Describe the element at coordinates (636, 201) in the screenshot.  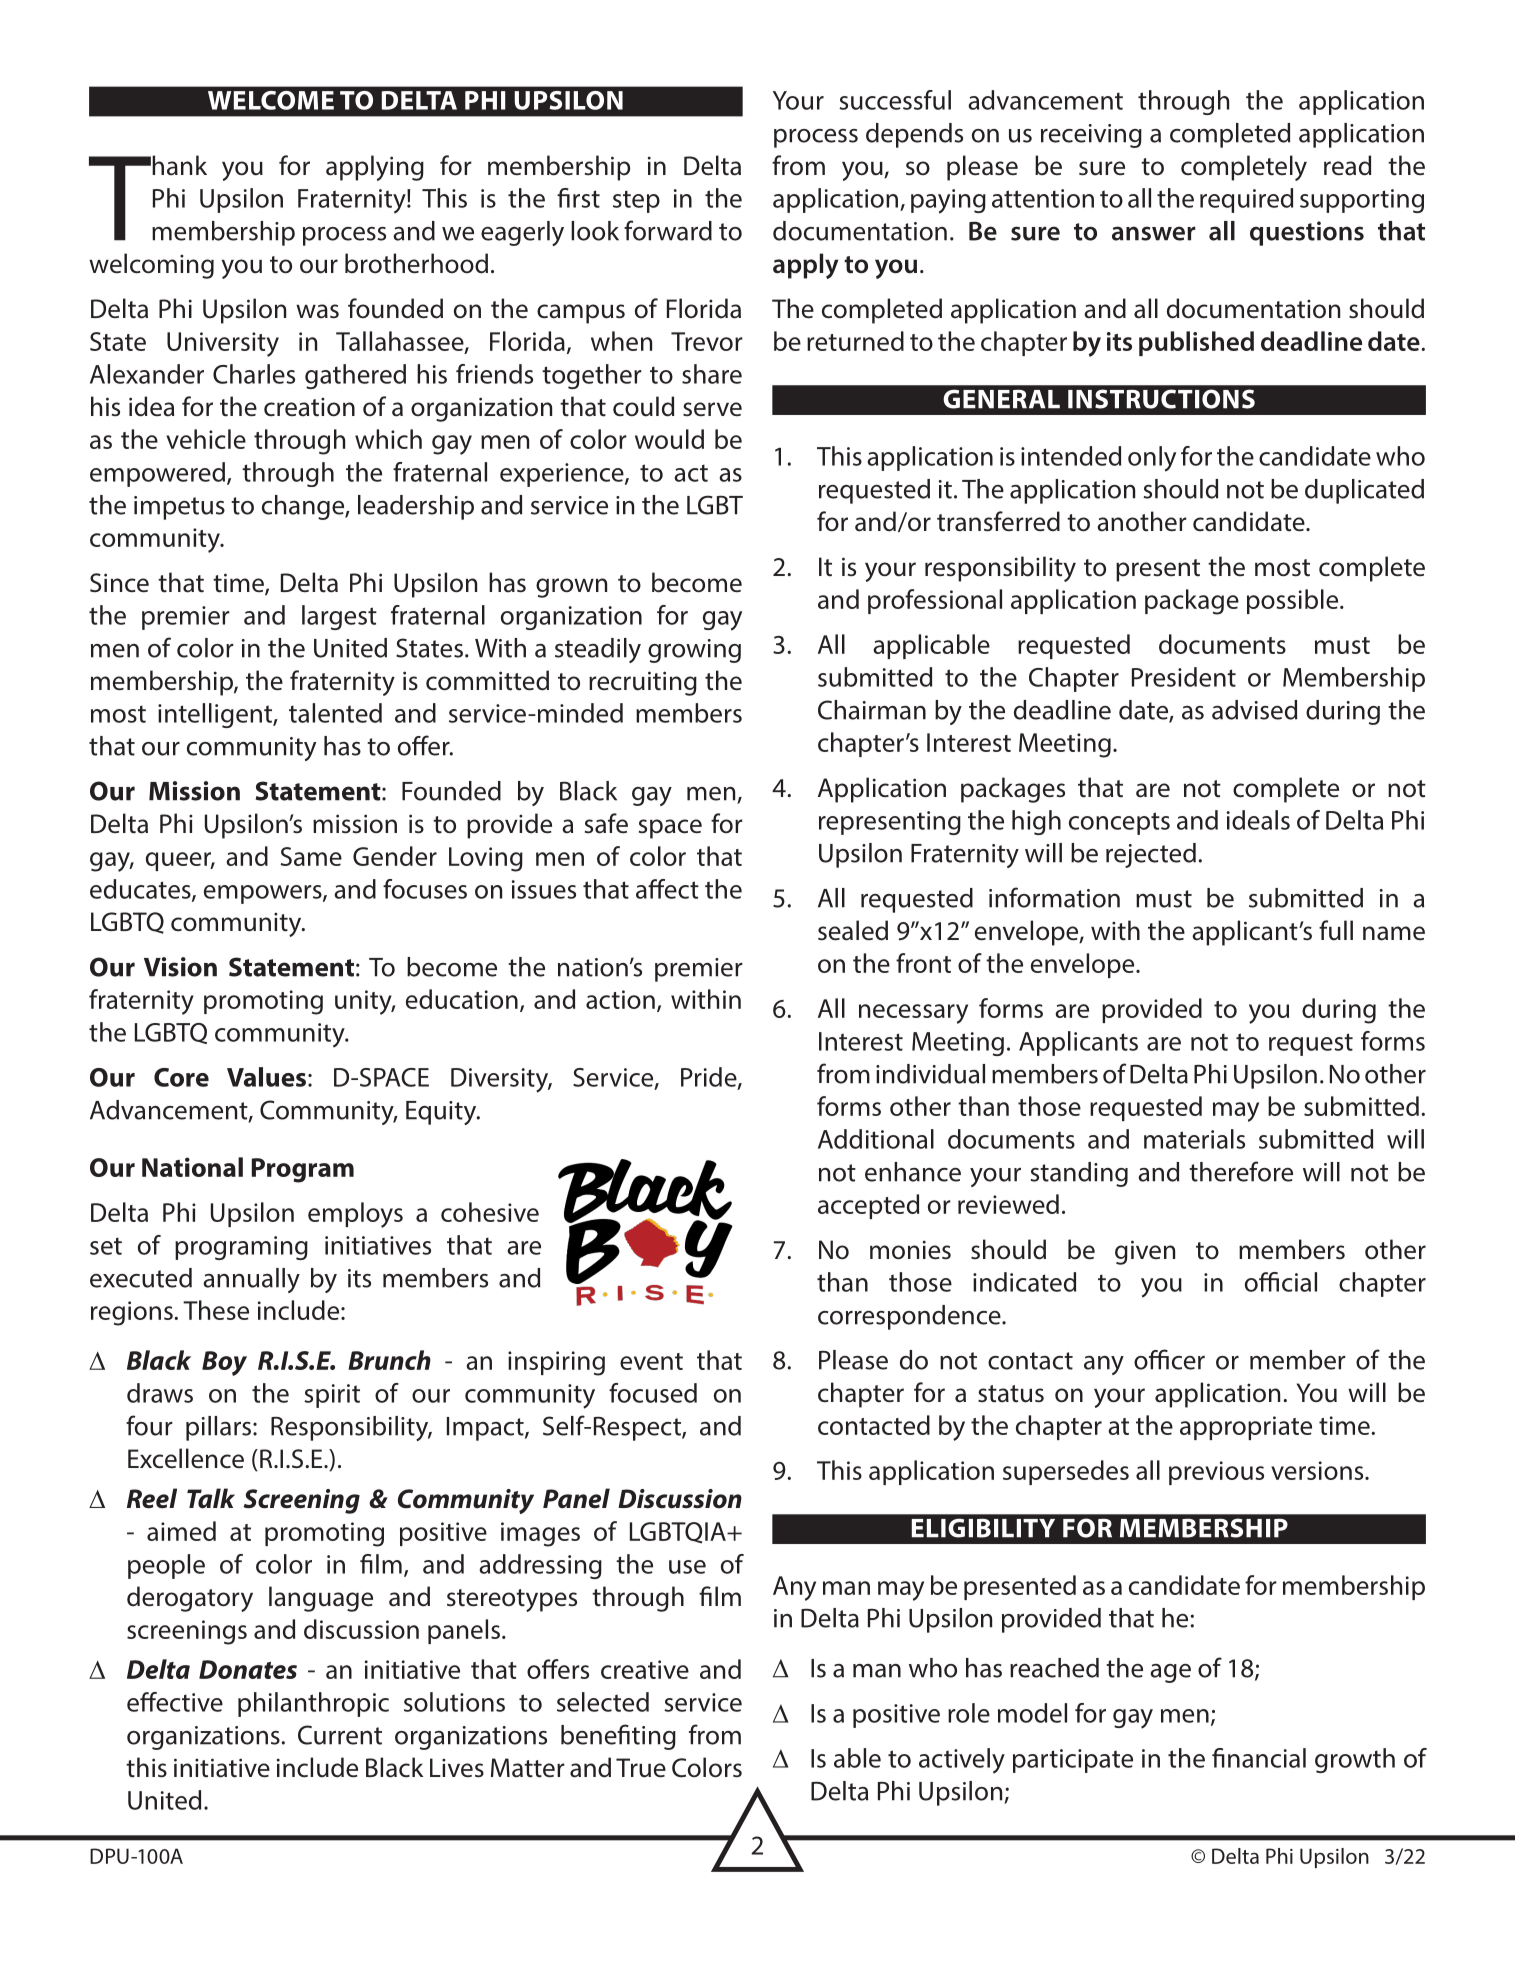
I see `step` at that location.
